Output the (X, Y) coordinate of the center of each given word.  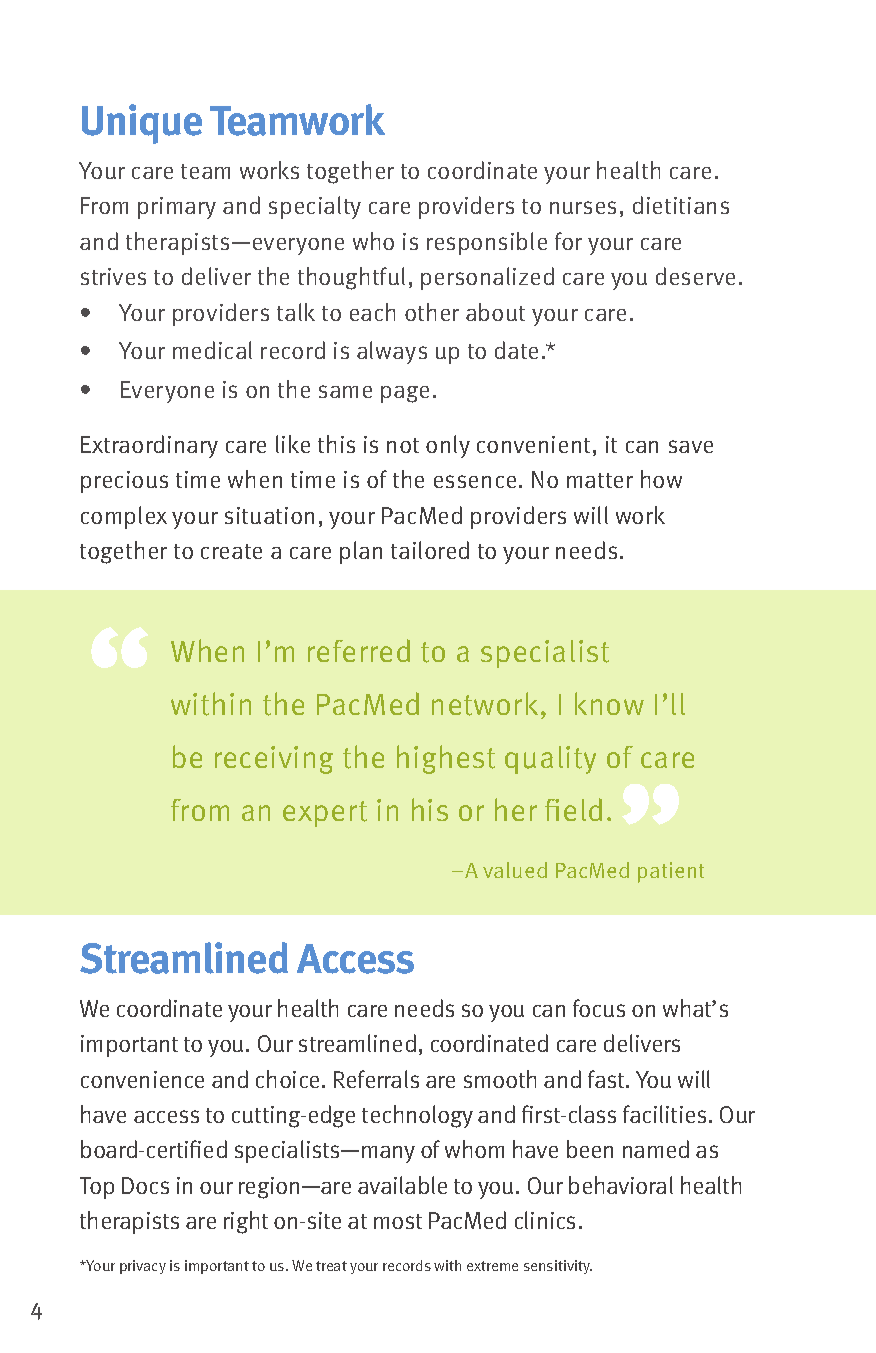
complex (124, 517)
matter (600, 480)
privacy (143, 1267)
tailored (430, 550)
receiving (274, 760)
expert (325, 814)
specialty (315, 207)
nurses (583, 207)
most (398, 1221)
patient (671, 872)
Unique (142, 124)
